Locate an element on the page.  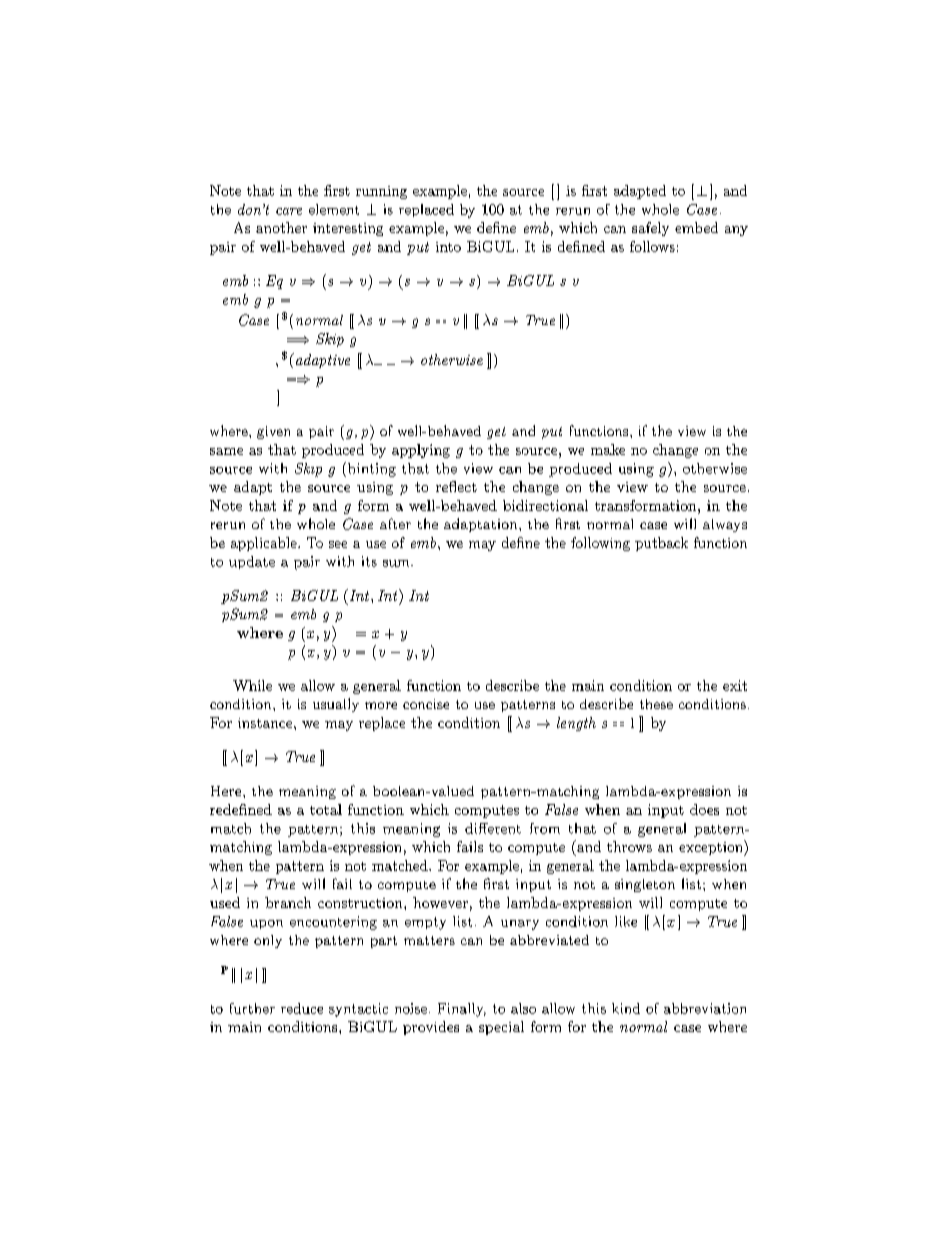
exit is located at coordinates (735, 685).
